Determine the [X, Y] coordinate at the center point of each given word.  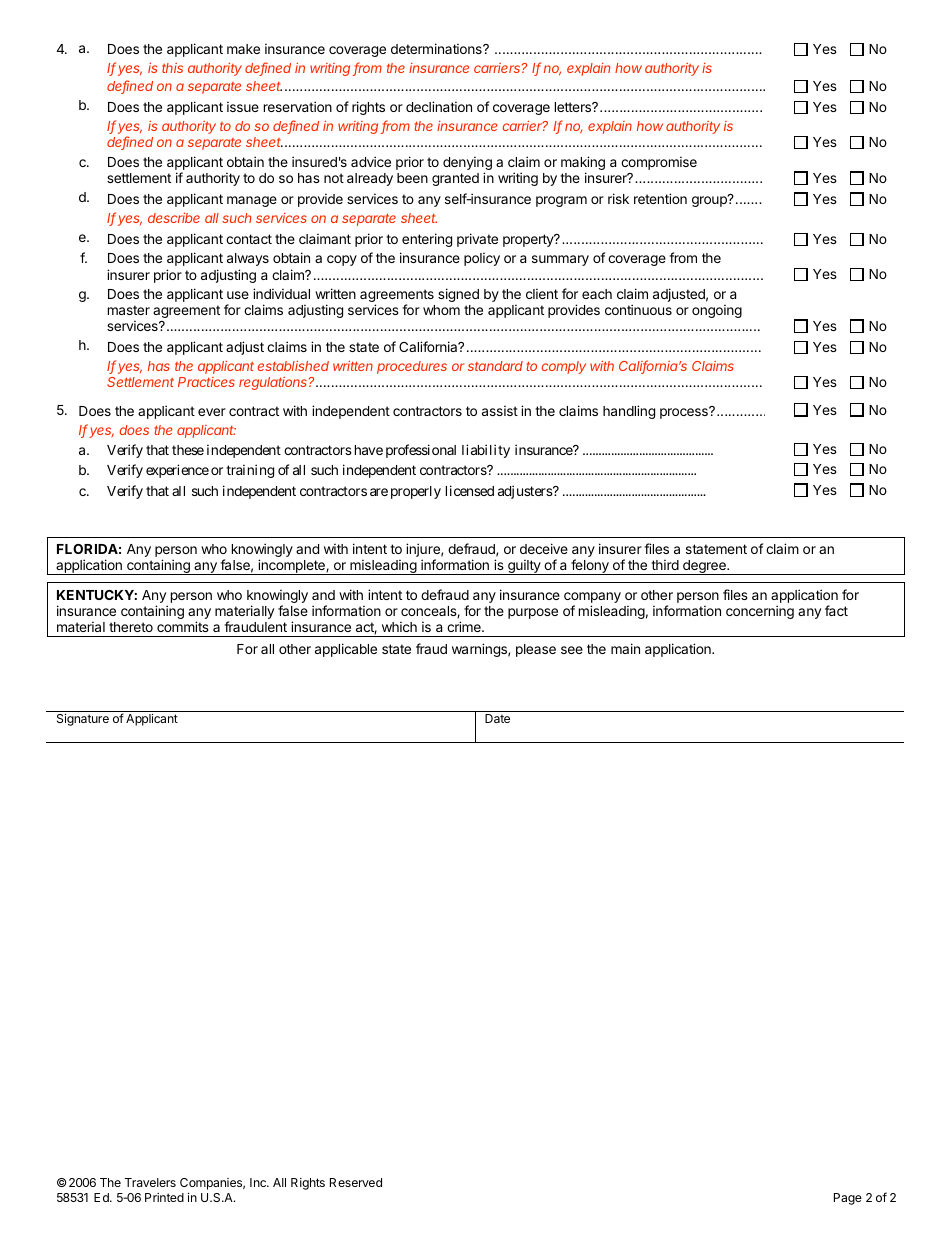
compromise [659, 163]
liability [486, 451]
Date [497, 718]
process [685, 413]
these [188, 450]
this [172, 68]
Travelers [150, 1182]
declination [439, 106]
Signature [83, 720]
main [625, 648]
